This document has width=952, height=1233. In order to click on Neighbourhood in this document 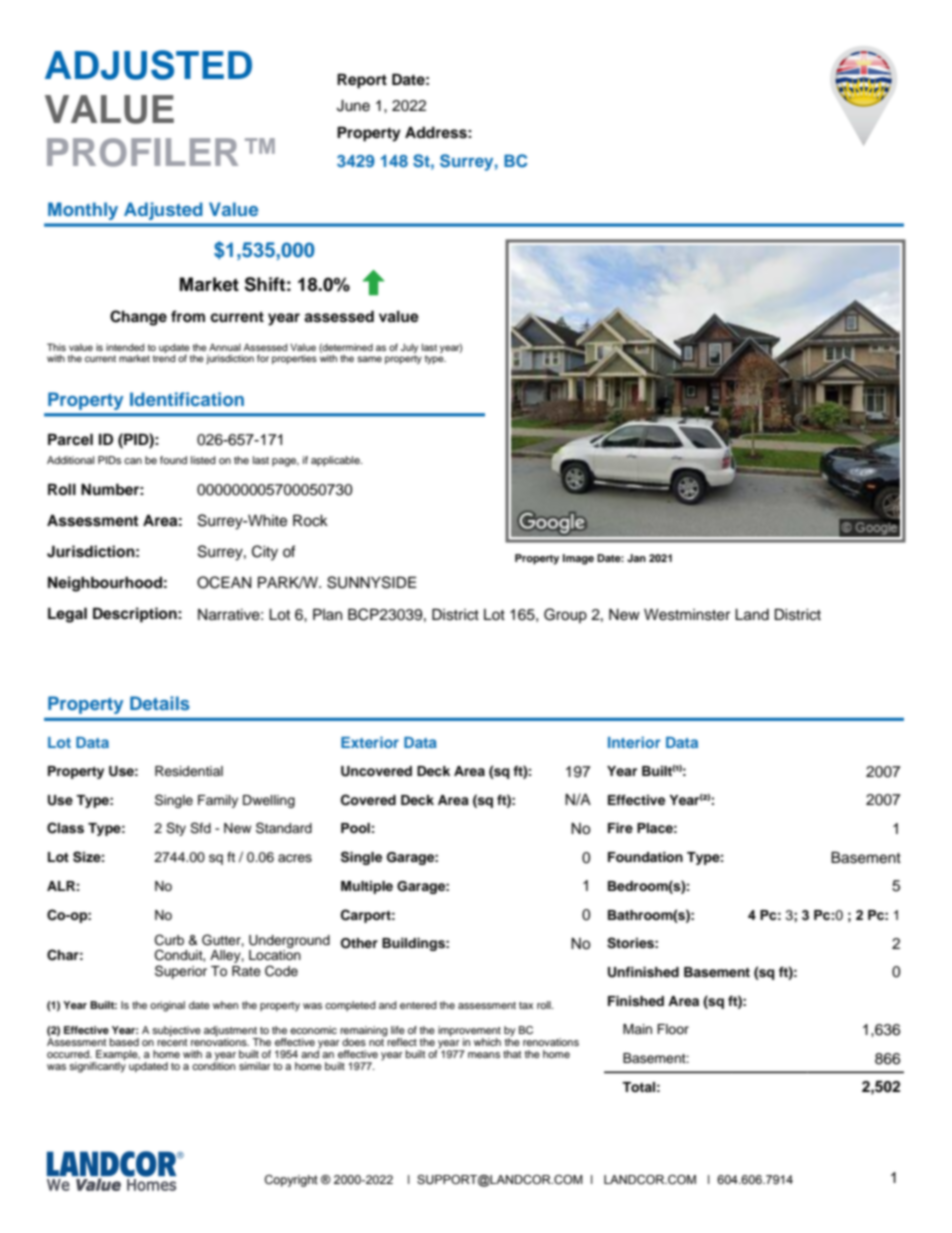, I will do `click(105, 584)`.
